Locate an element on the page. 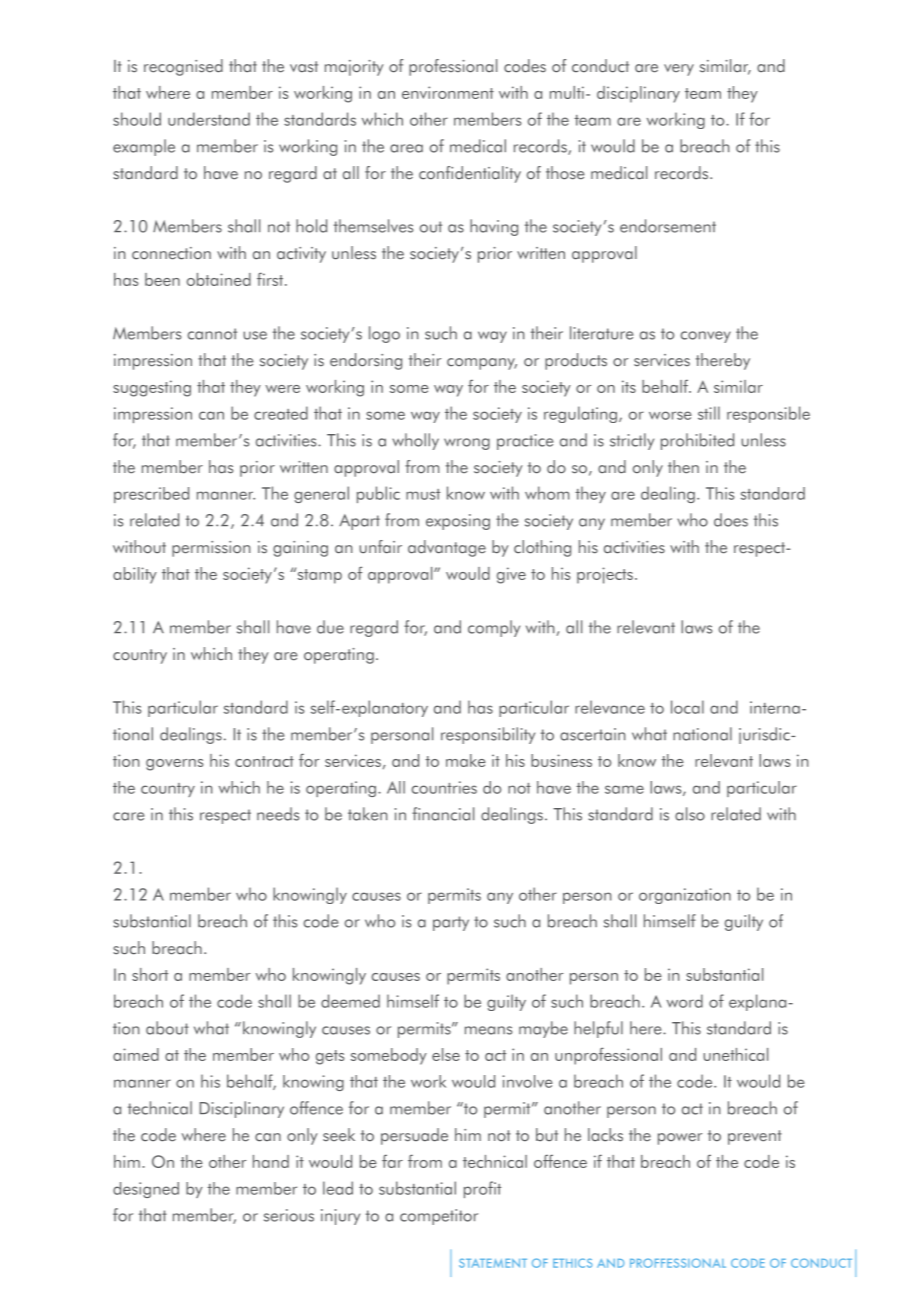  understand is located at coordinates (209, 119).
